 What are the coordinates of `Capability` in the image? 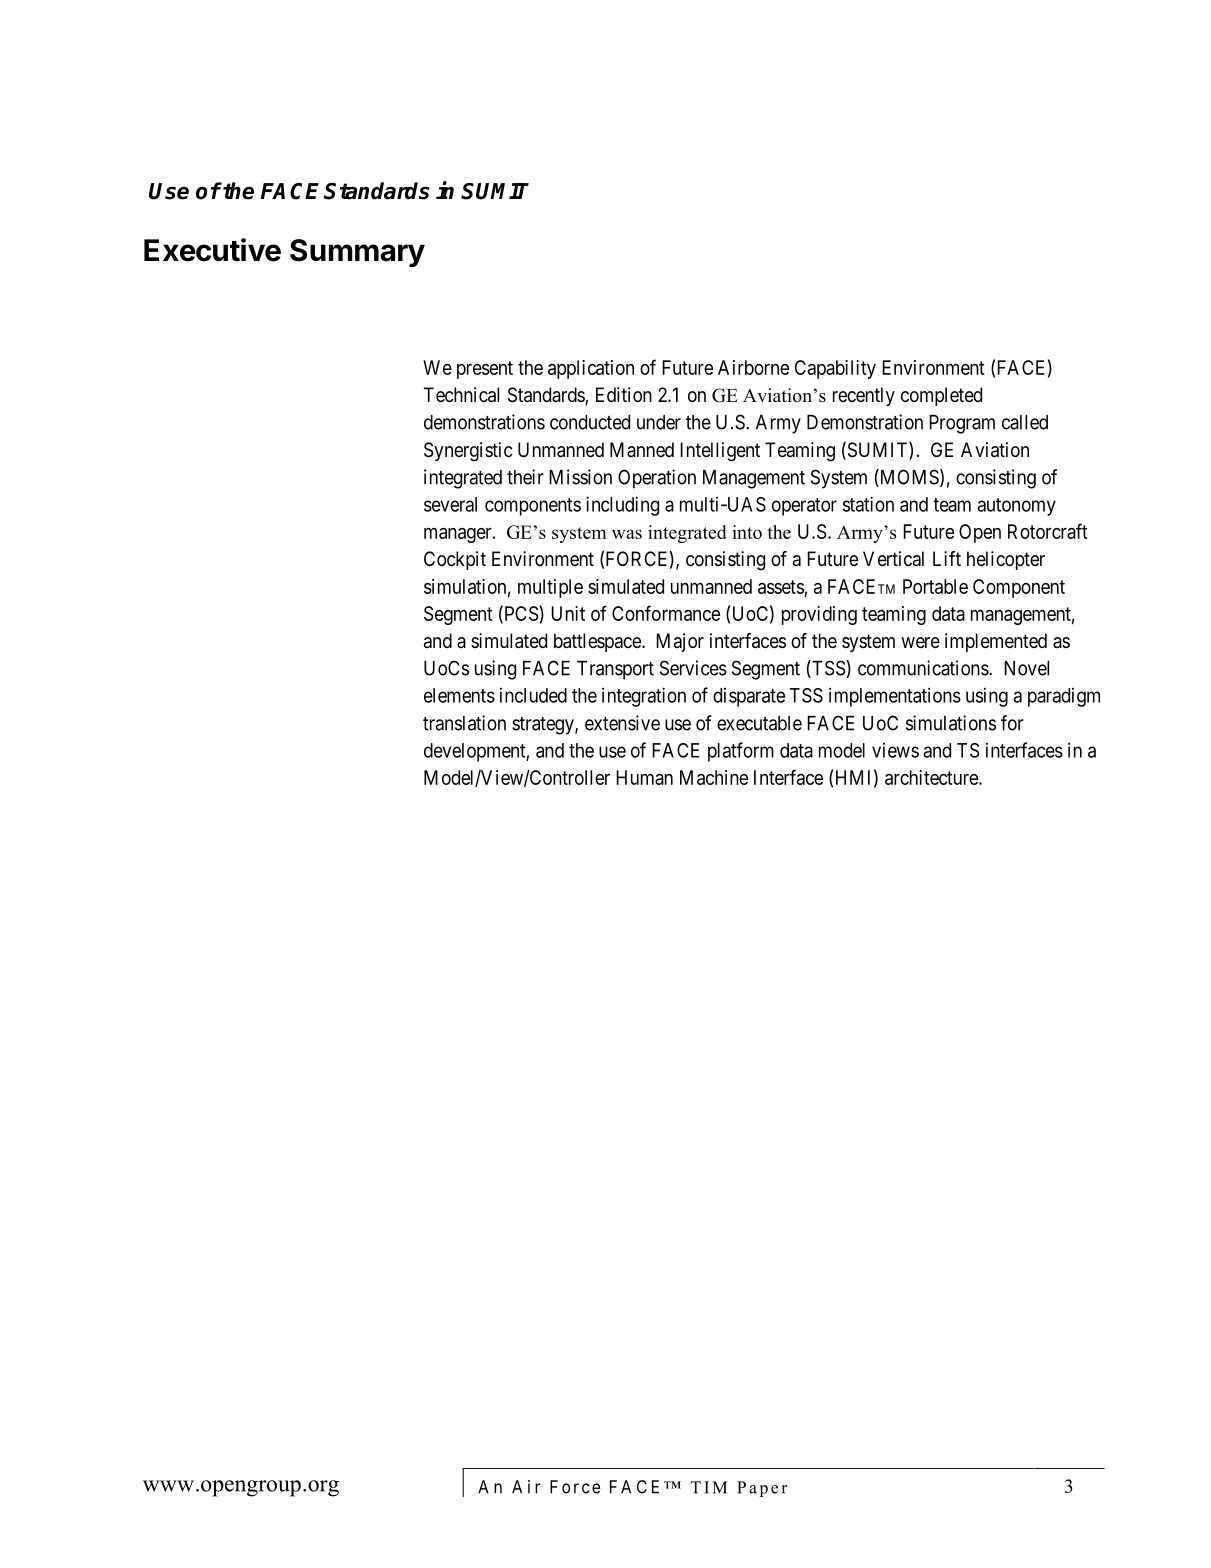 It's located at (835, 369).
